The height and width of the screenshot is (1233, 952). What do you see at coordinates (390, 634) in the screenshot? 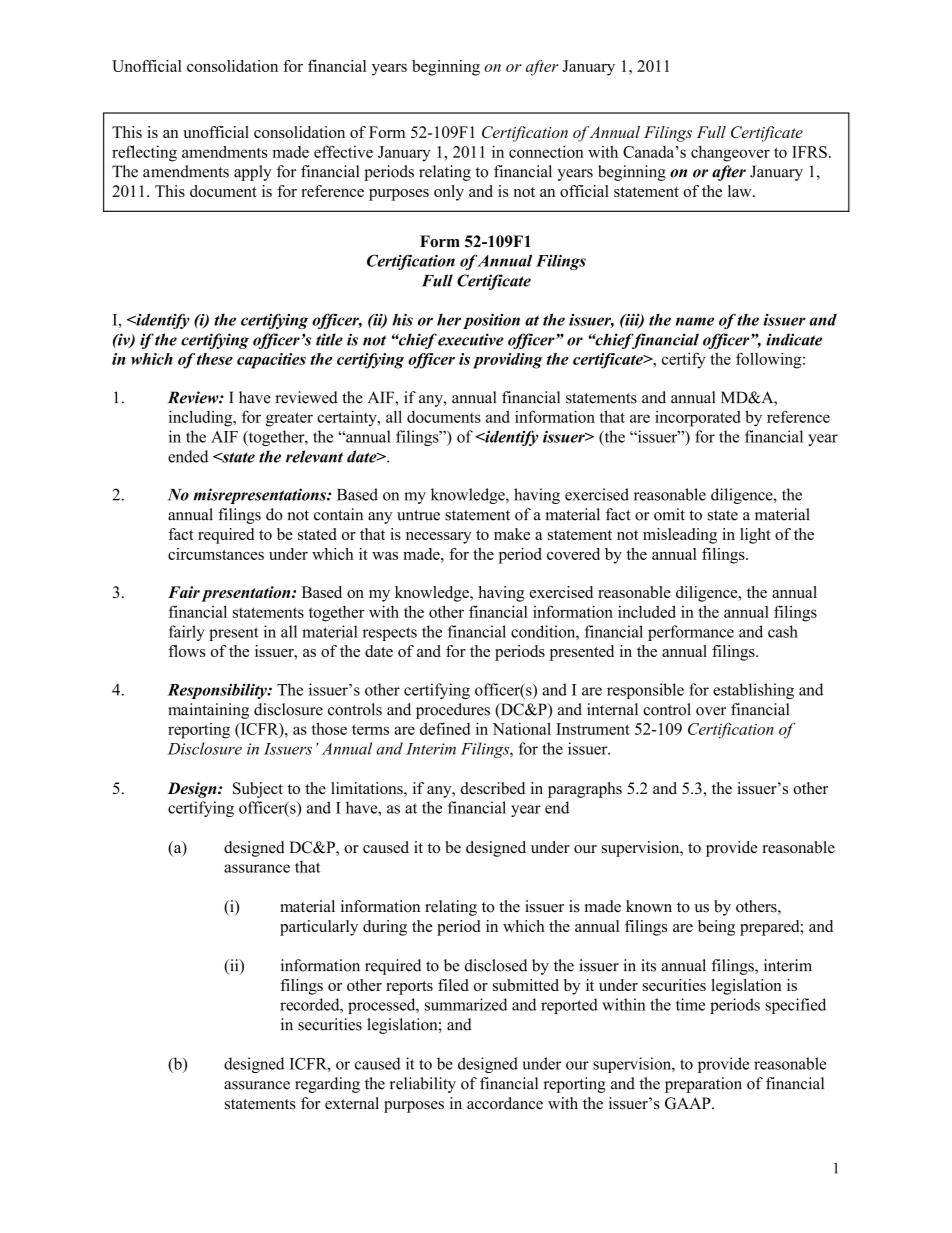
I see `respects` at bounding box center [390, 634].
